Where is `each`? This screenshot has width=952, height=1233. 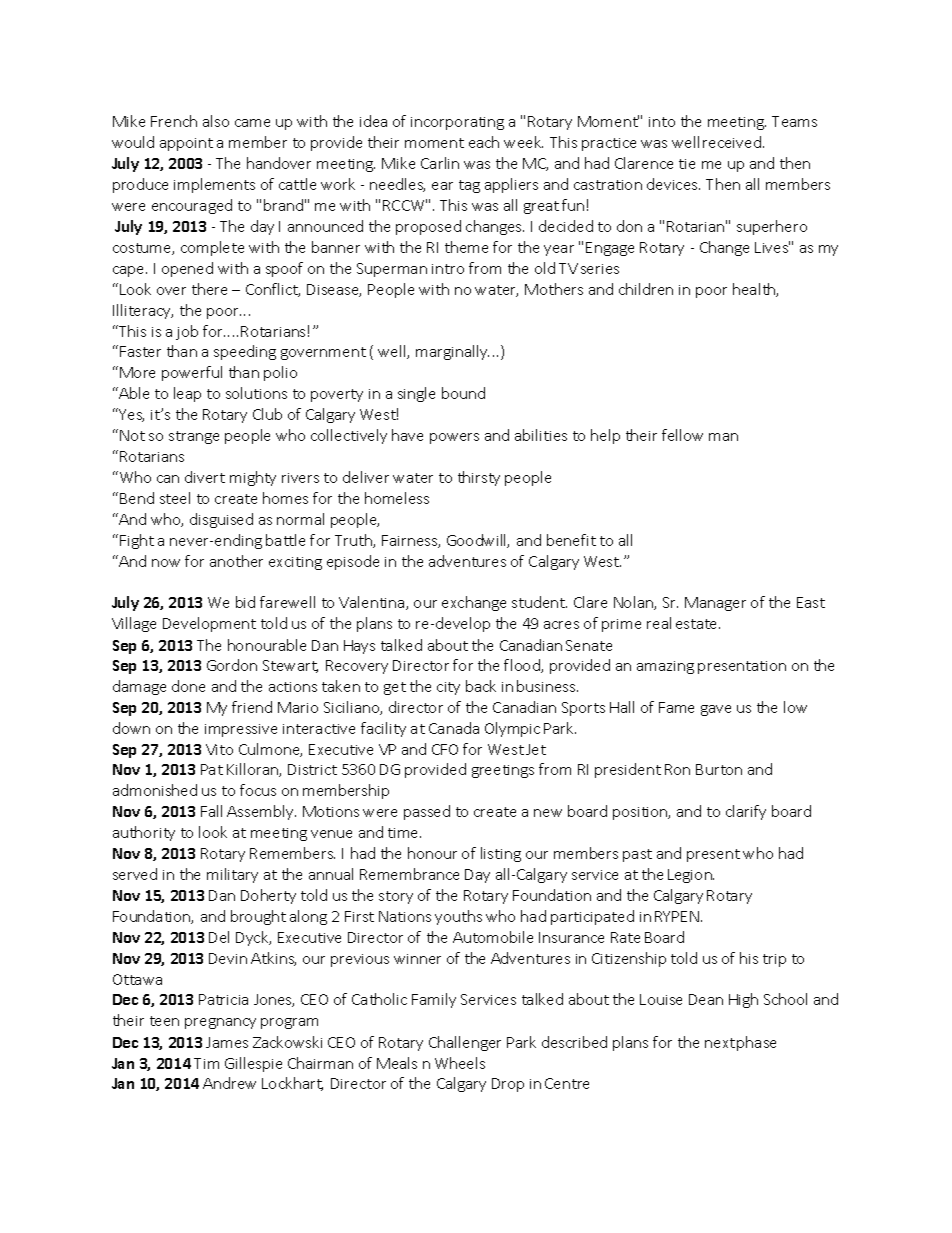
each is located at coordinates (484, 142).
